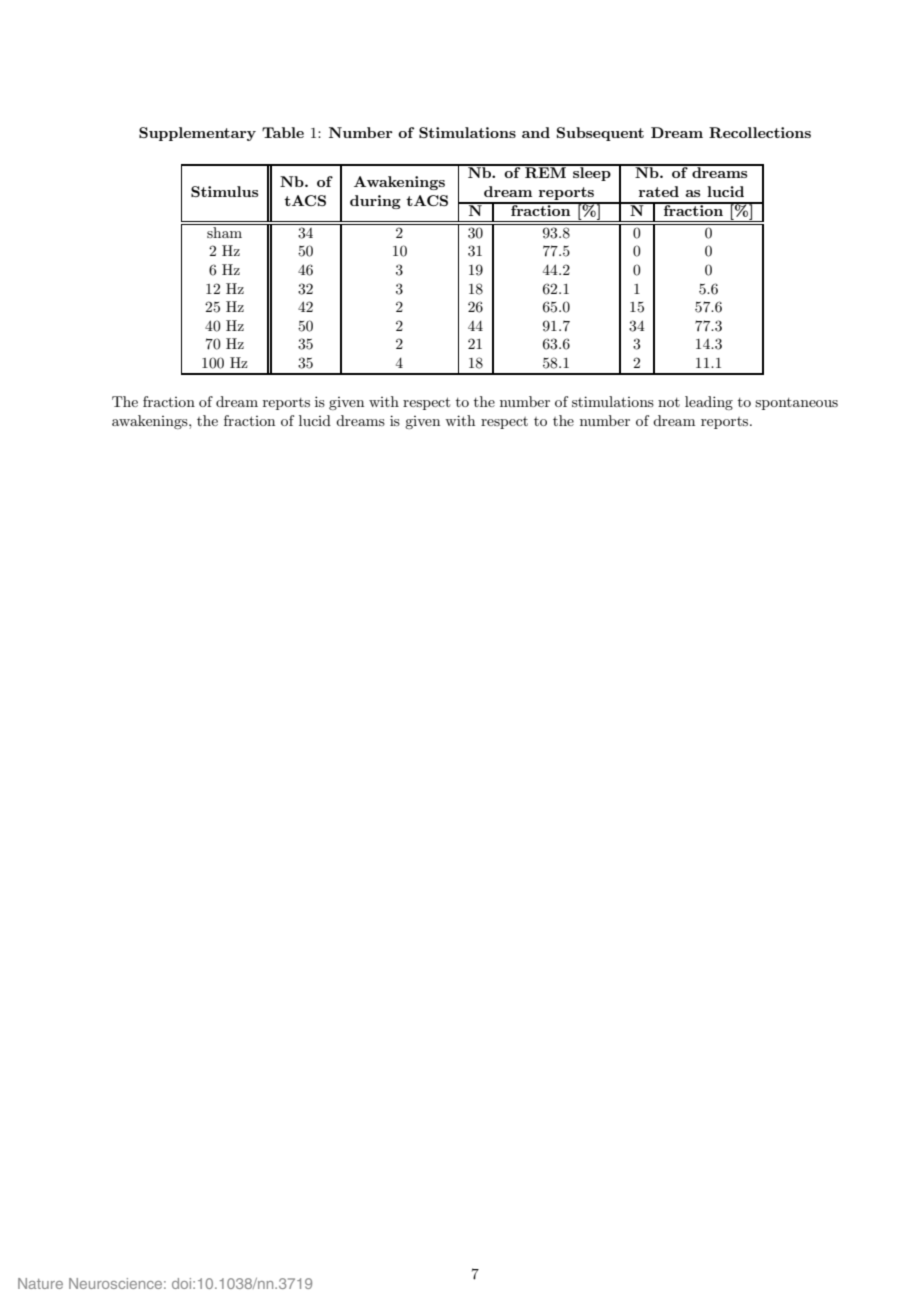  I want to click on leading, so click(709, 403).
